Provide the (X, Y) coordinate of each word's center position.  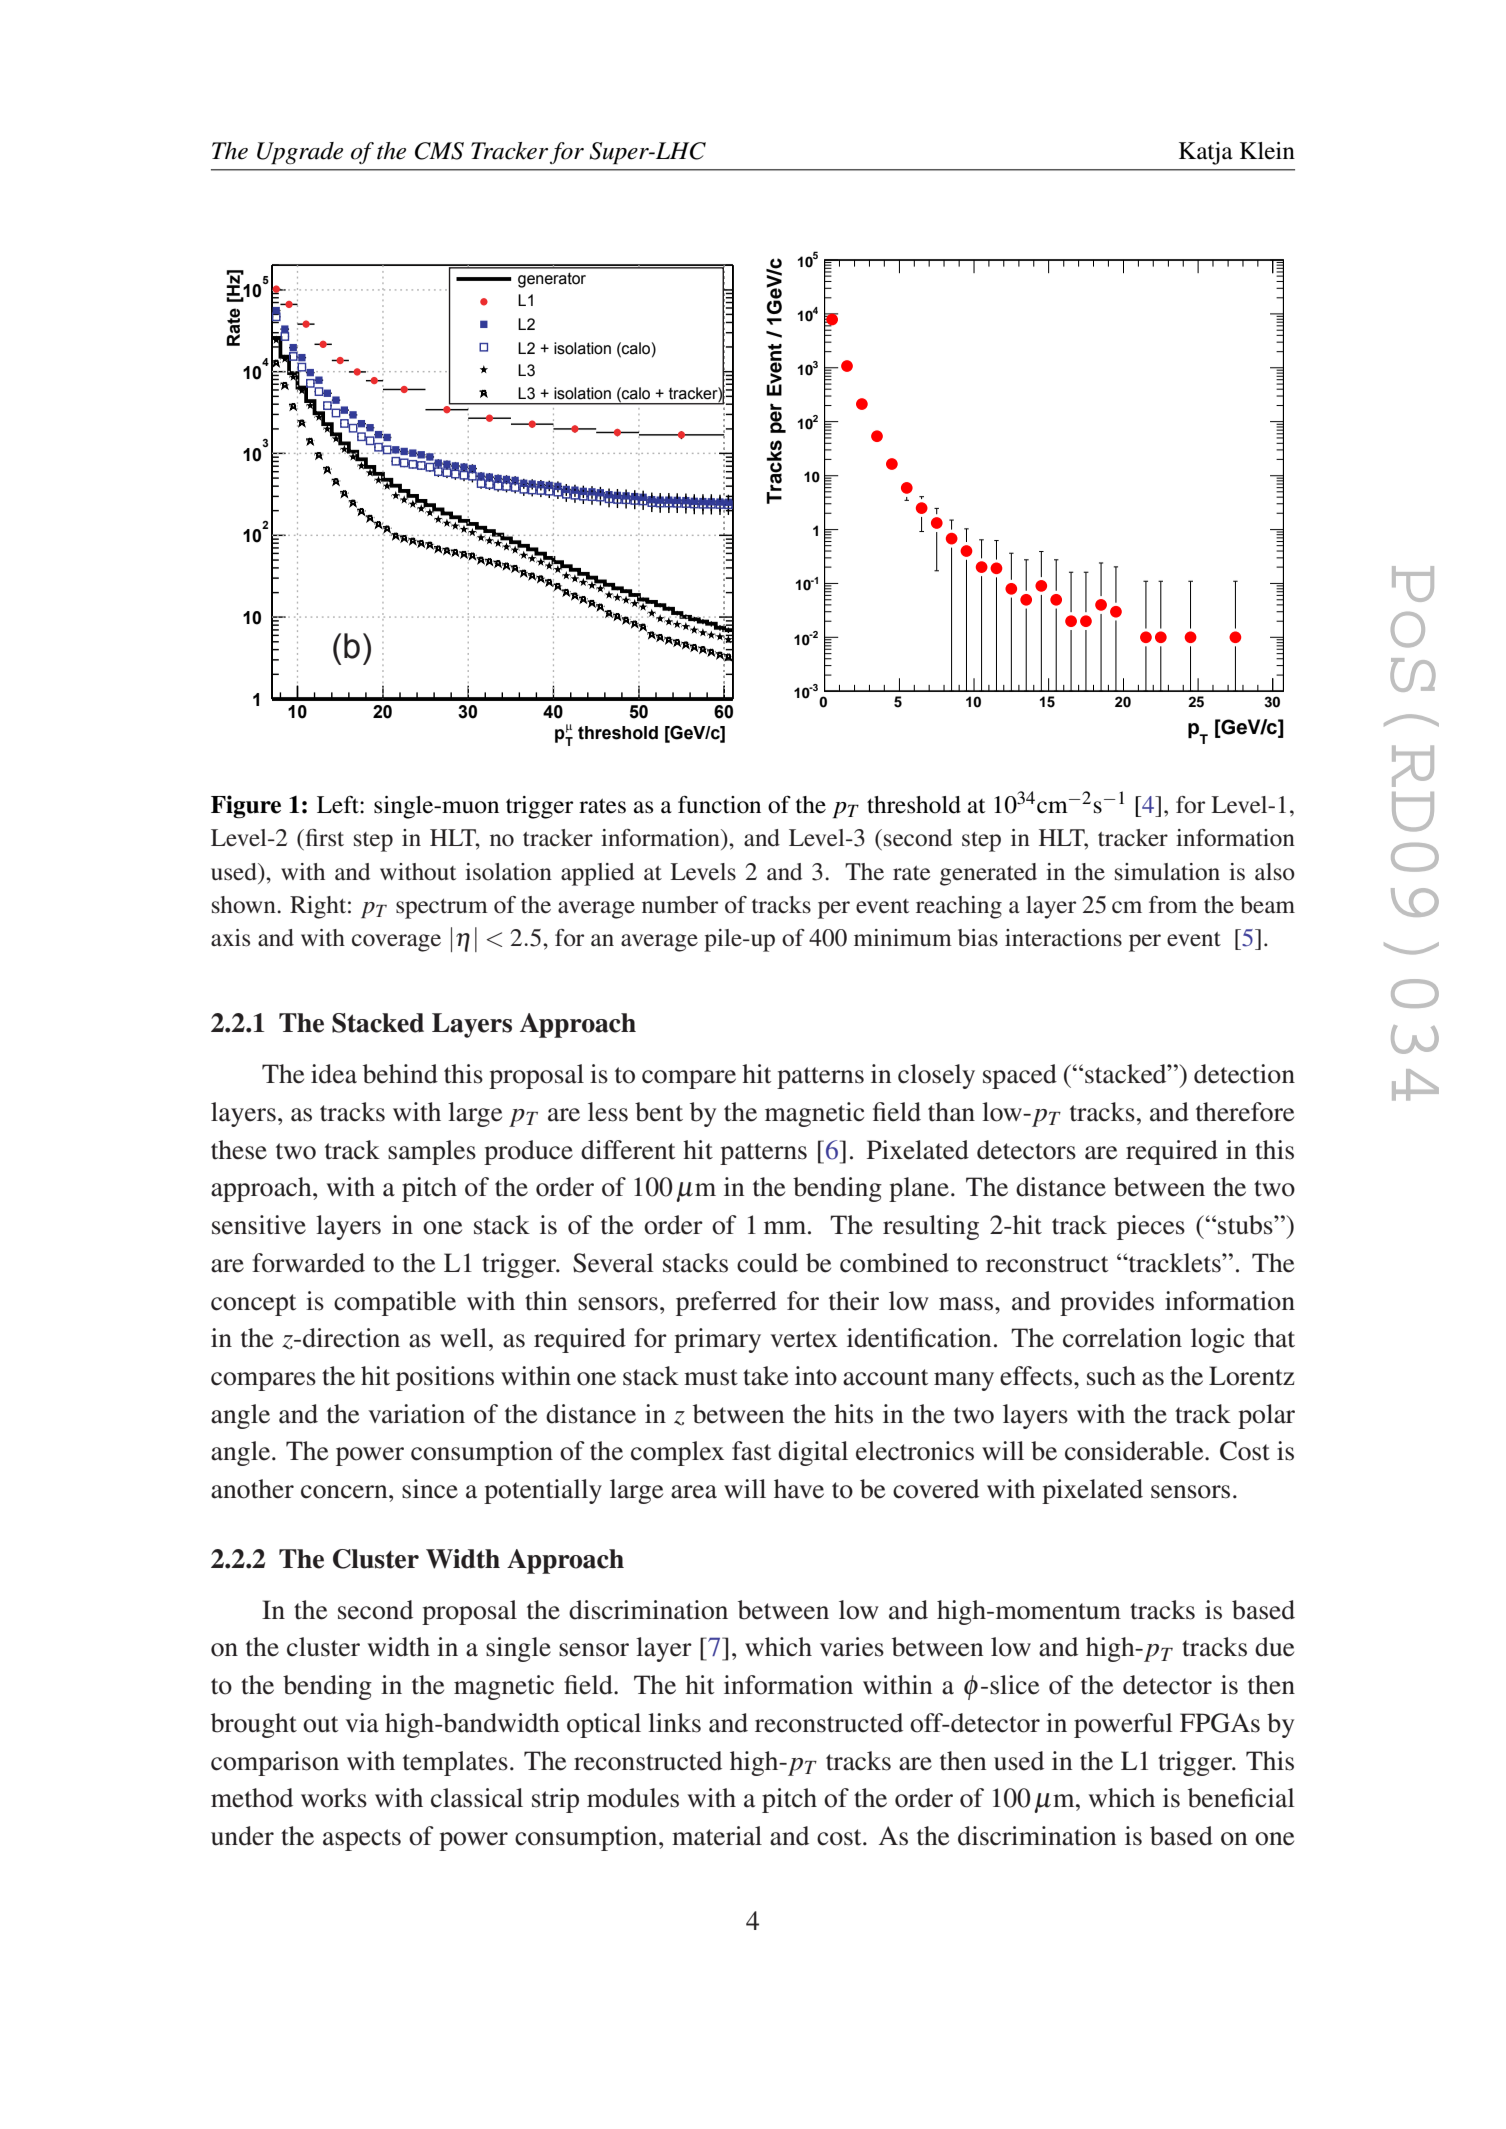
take (765, 1376)
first (323, 838)
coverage (396, 943)
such (1111, 1376)
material (717, 1836)
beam (1268, 905)
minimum (903, 937)
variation (416, 1414)
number (680, 905)
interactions (1063, 938)
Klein (1267, 151)
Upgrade (300, 153)
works (334, 1798)
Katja (1206, 153)
